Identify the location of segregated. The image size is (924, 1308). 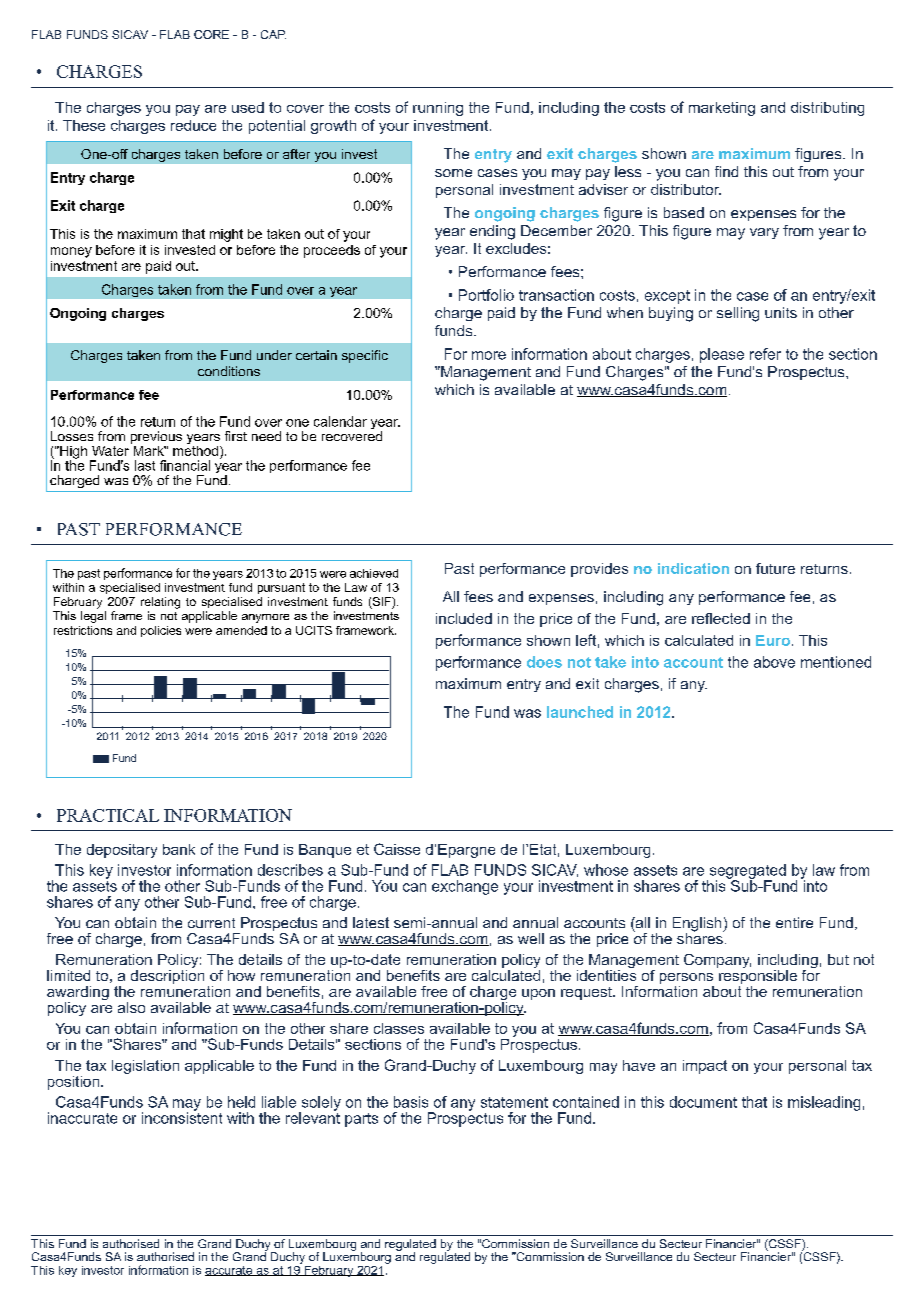
(746, 872).
